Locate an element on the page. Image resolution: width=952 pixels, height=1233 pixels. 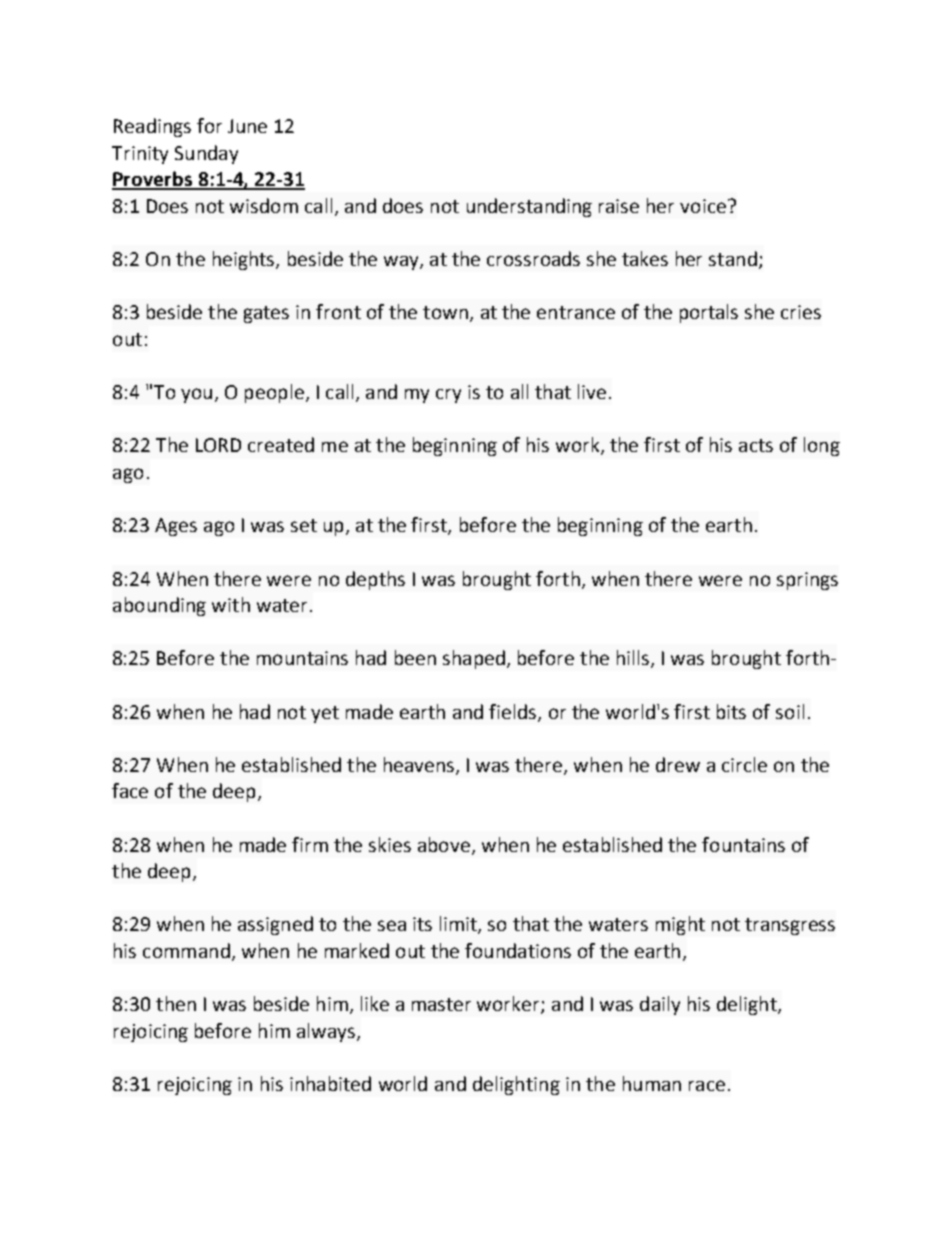
crossroads is located at coordinates (533, 258).
